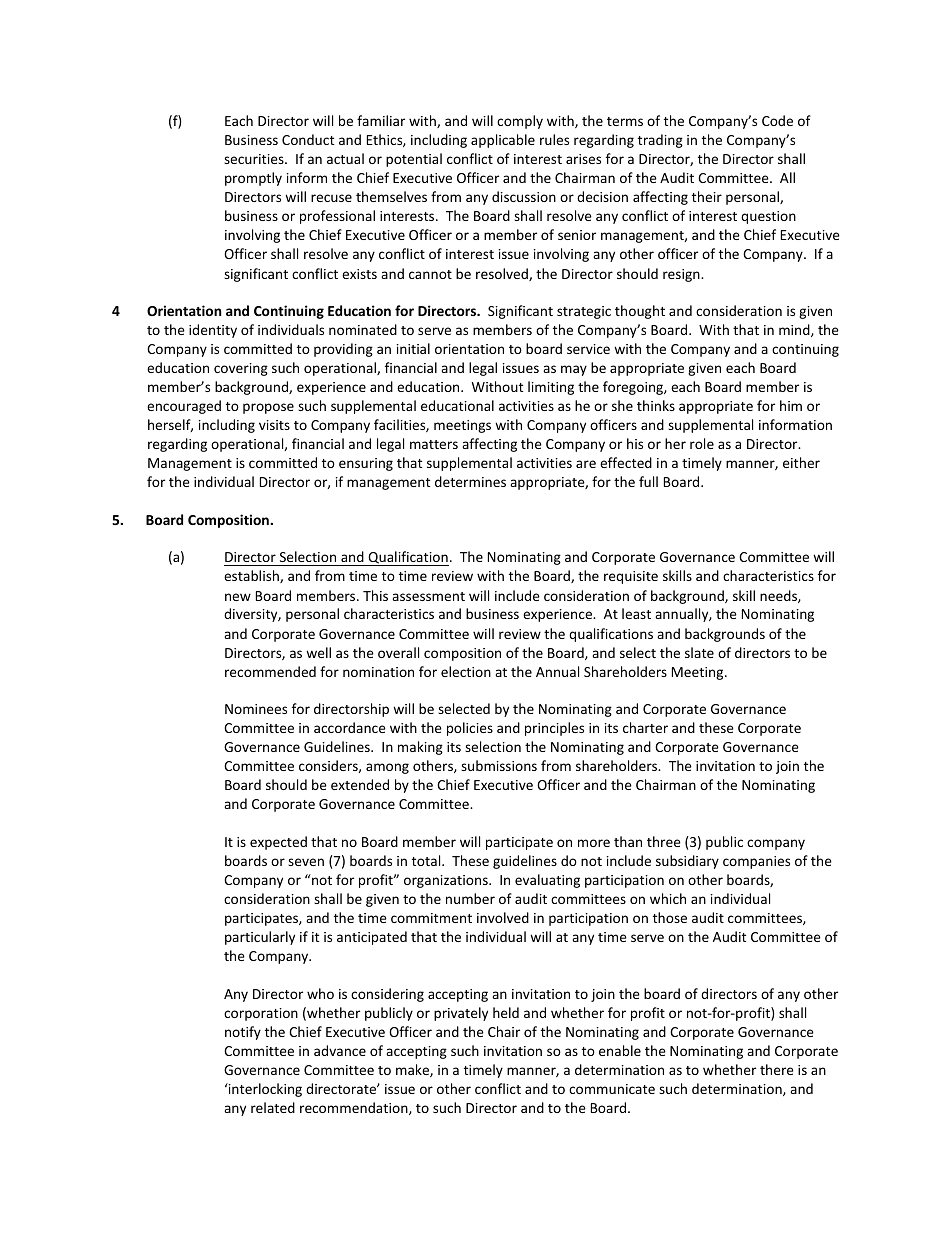  I want to click on held, so click(506, 1012).
